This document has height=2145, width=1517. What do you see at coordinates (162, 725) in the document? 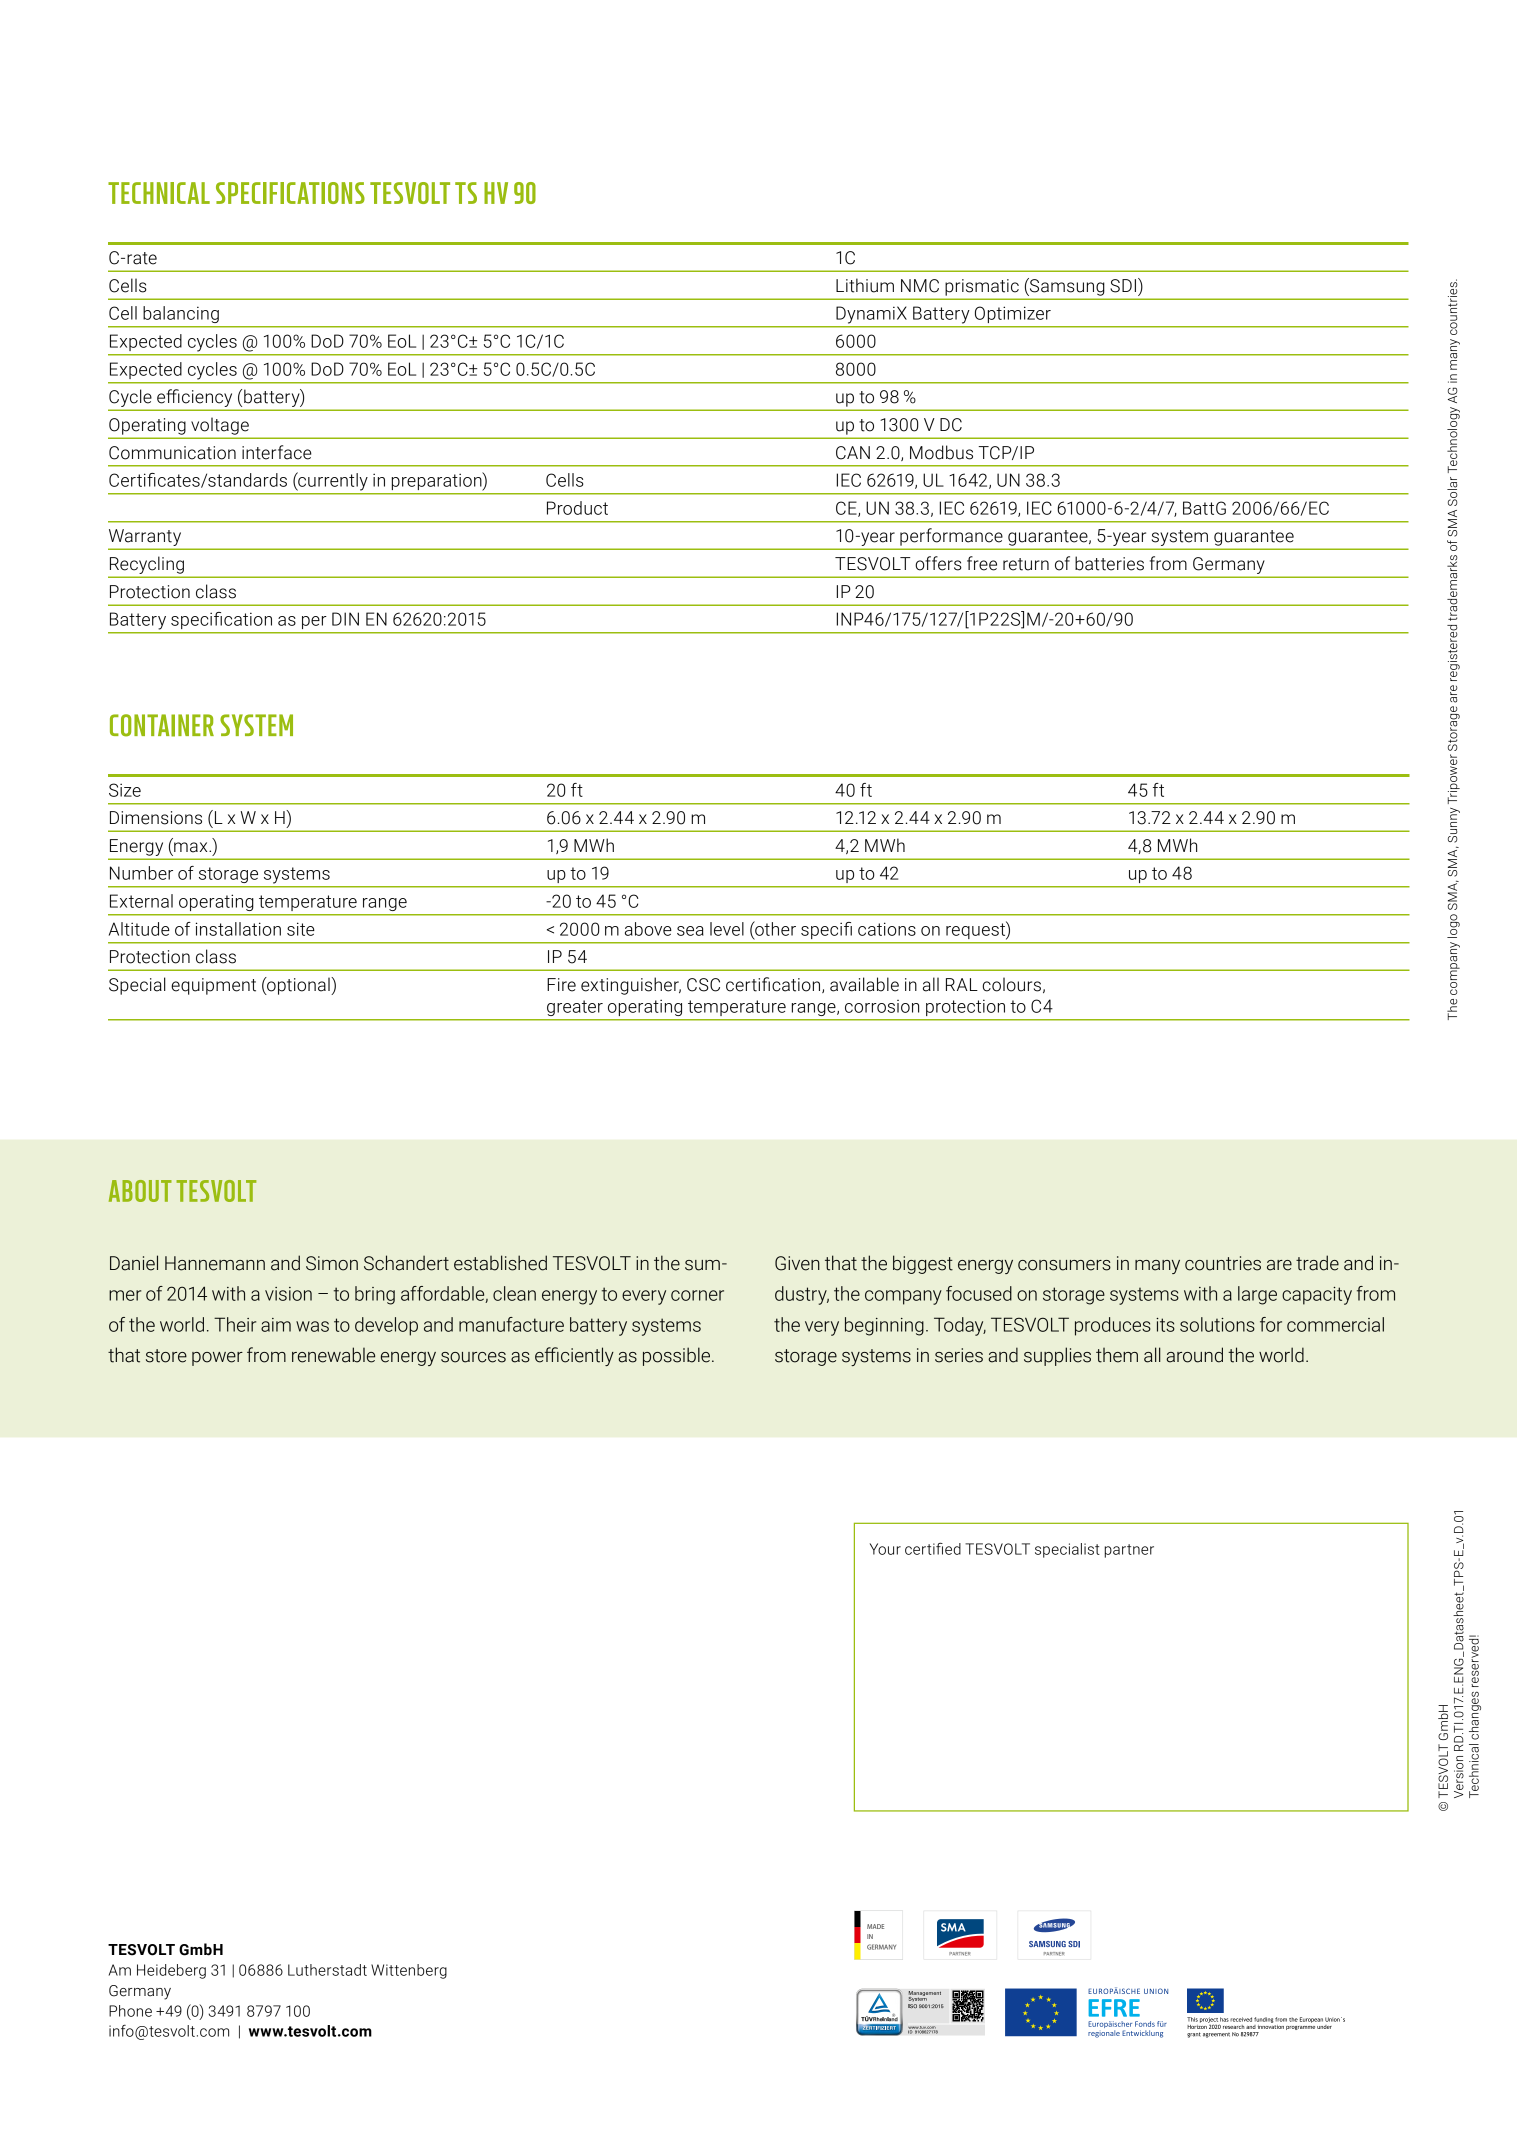
I see `CONTAINER` at bounding box center [162, 725].
